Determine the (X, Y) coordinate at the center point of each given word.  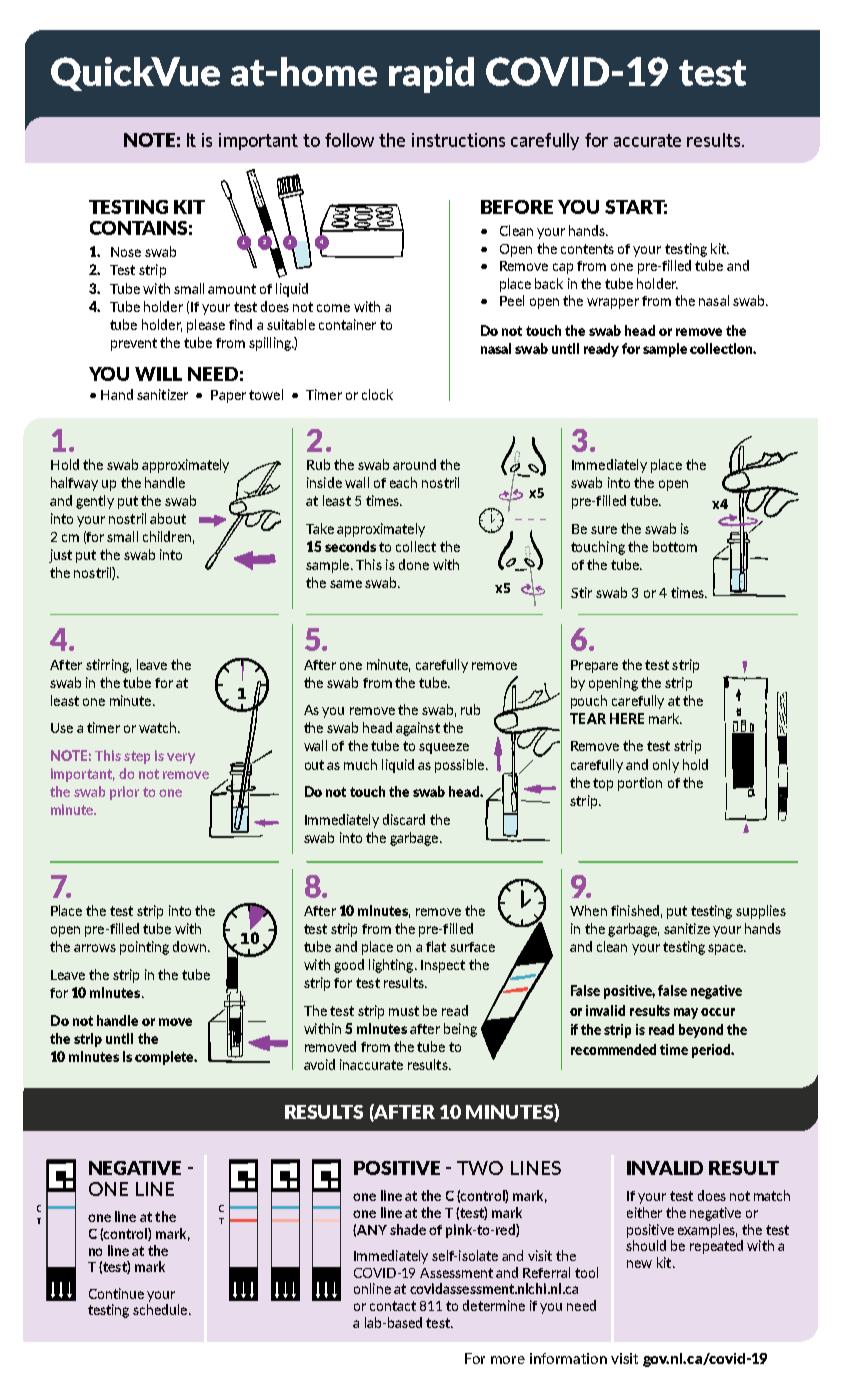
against (418, 729)
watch (159, 727)
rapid (431, 75)
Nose (126, 252)
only (666, 766)
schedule (160, 1309)
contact (393, 1306)
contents (587, 249)
